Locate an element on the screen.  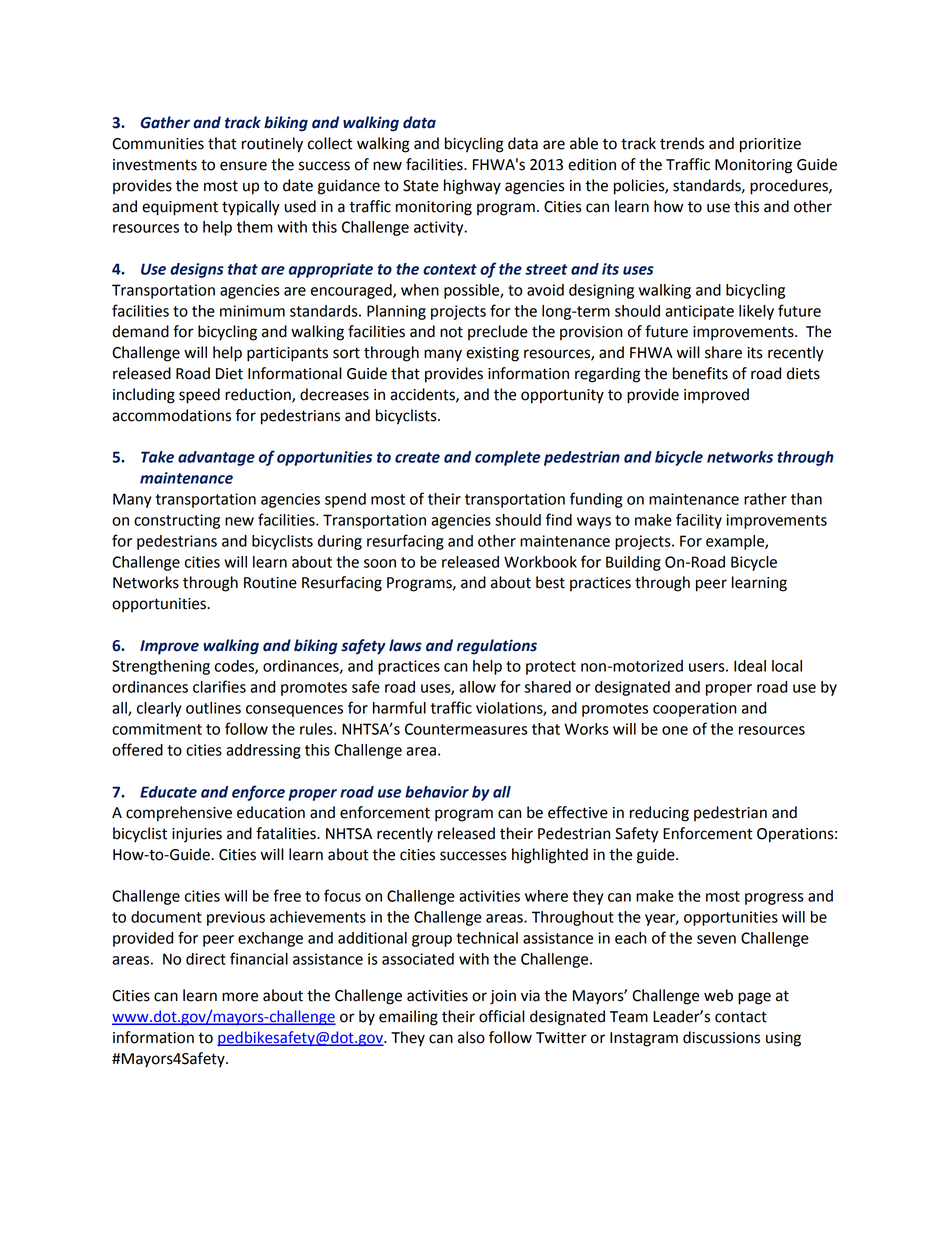
existing is located at coordinates (492, 354).
